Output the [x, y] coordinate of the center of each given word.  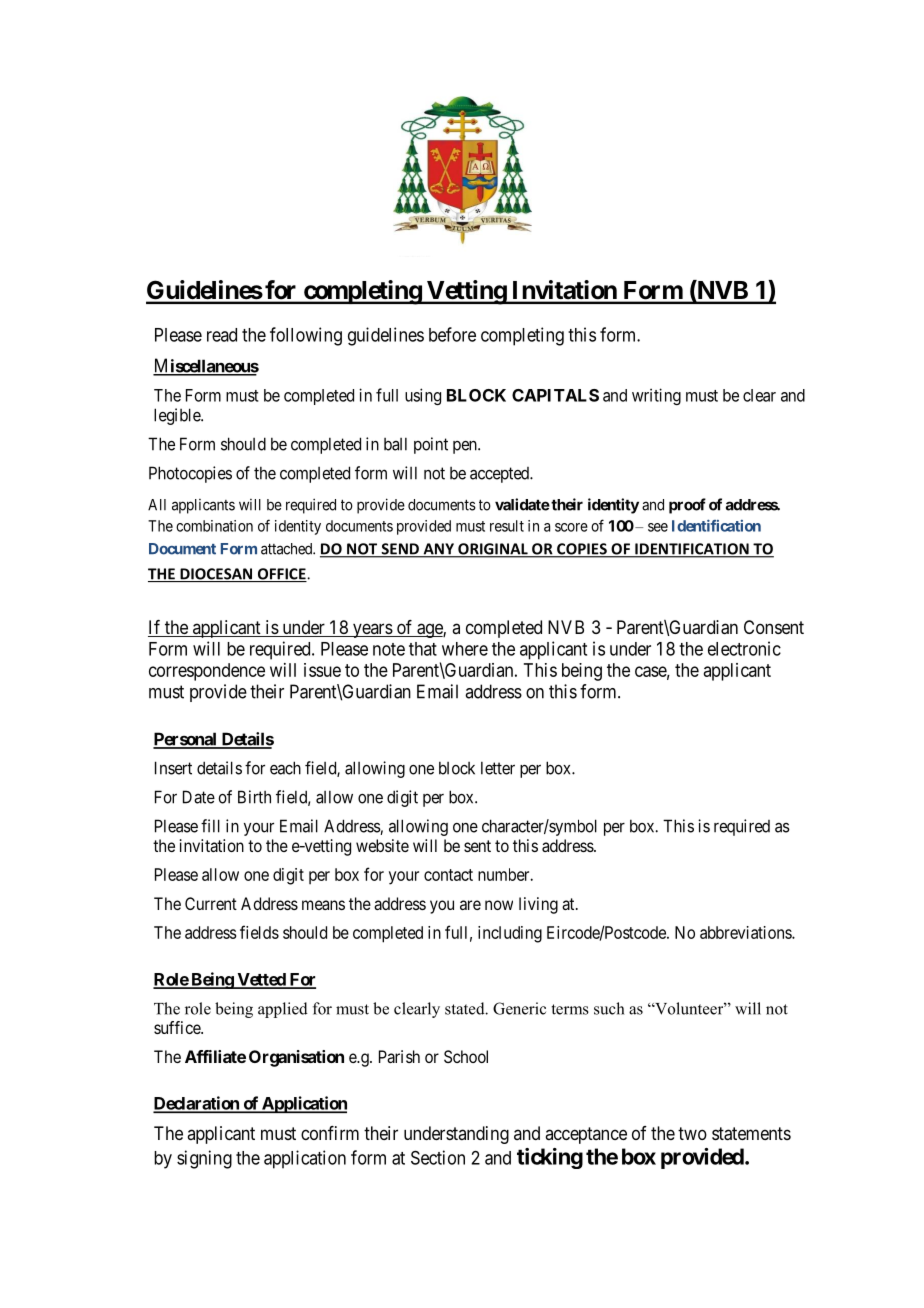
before [452, 334]
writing [656, 396]
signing [204, 1159]
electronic [744, 648]
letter [498, 768]
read [222, 335]
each [285, 768]
